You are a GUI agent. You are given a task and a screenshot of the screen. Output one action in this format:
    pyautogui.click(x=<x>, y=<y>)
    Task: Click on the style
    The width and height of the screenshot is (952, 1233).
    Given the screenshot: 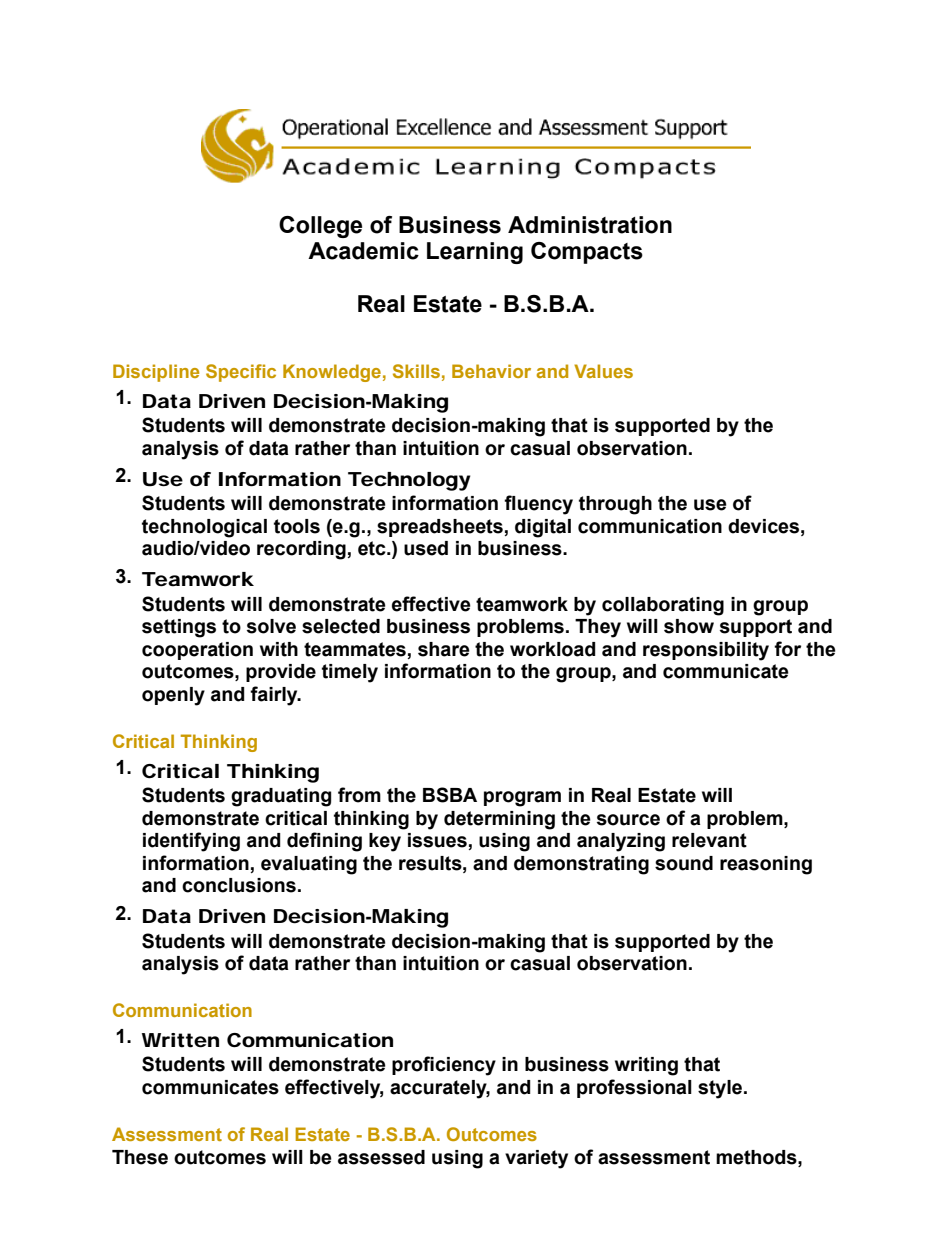 What is the action you would take?
    pyautogui.click(x=721, y=1089)
